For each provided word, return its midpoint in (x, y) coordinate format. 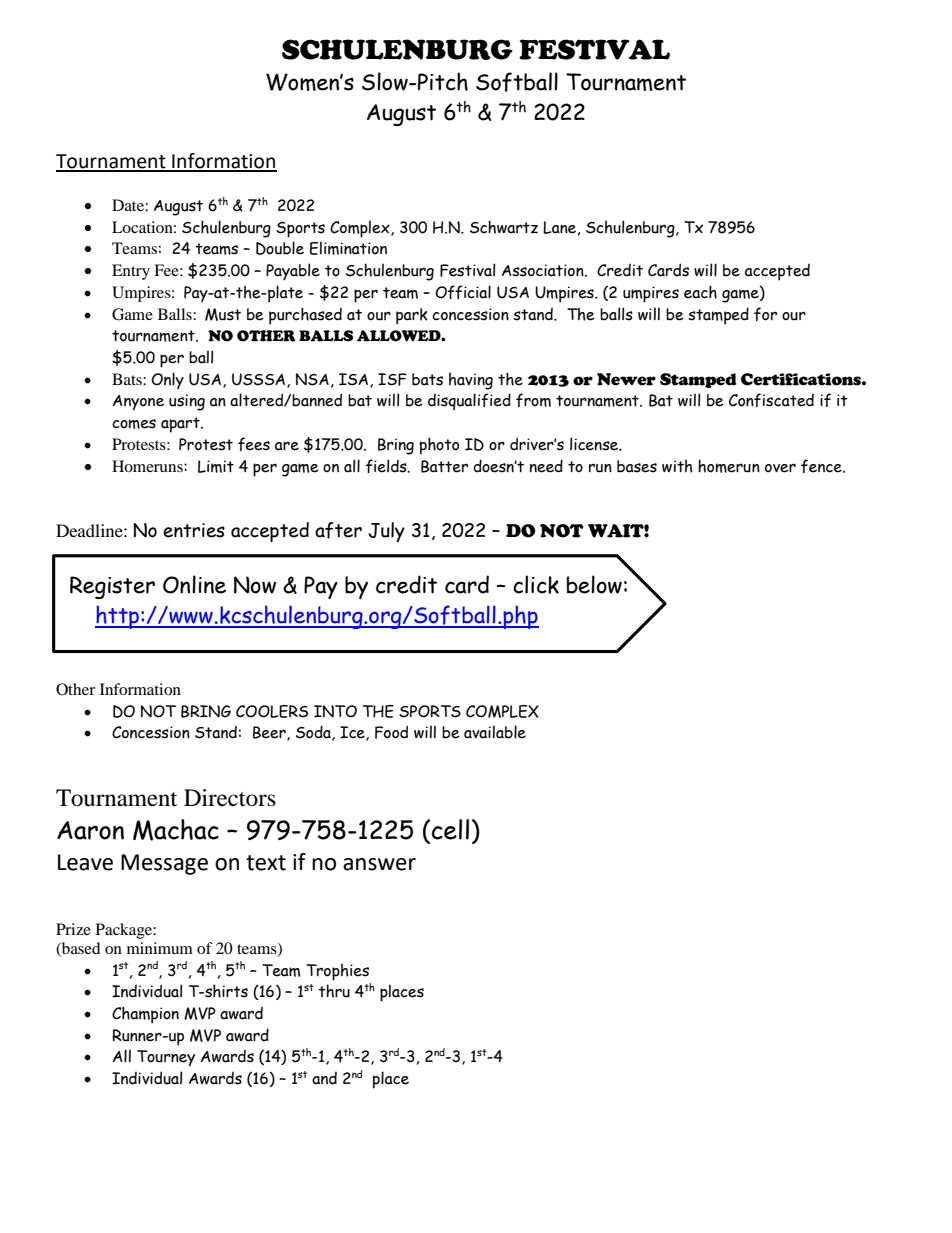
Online (194, 584)
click (536, 584)
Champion (145, 1015)
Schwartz (504, 227)
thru (334, 991)
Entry (131, 272)
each (700, 292)
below (594, 584)
